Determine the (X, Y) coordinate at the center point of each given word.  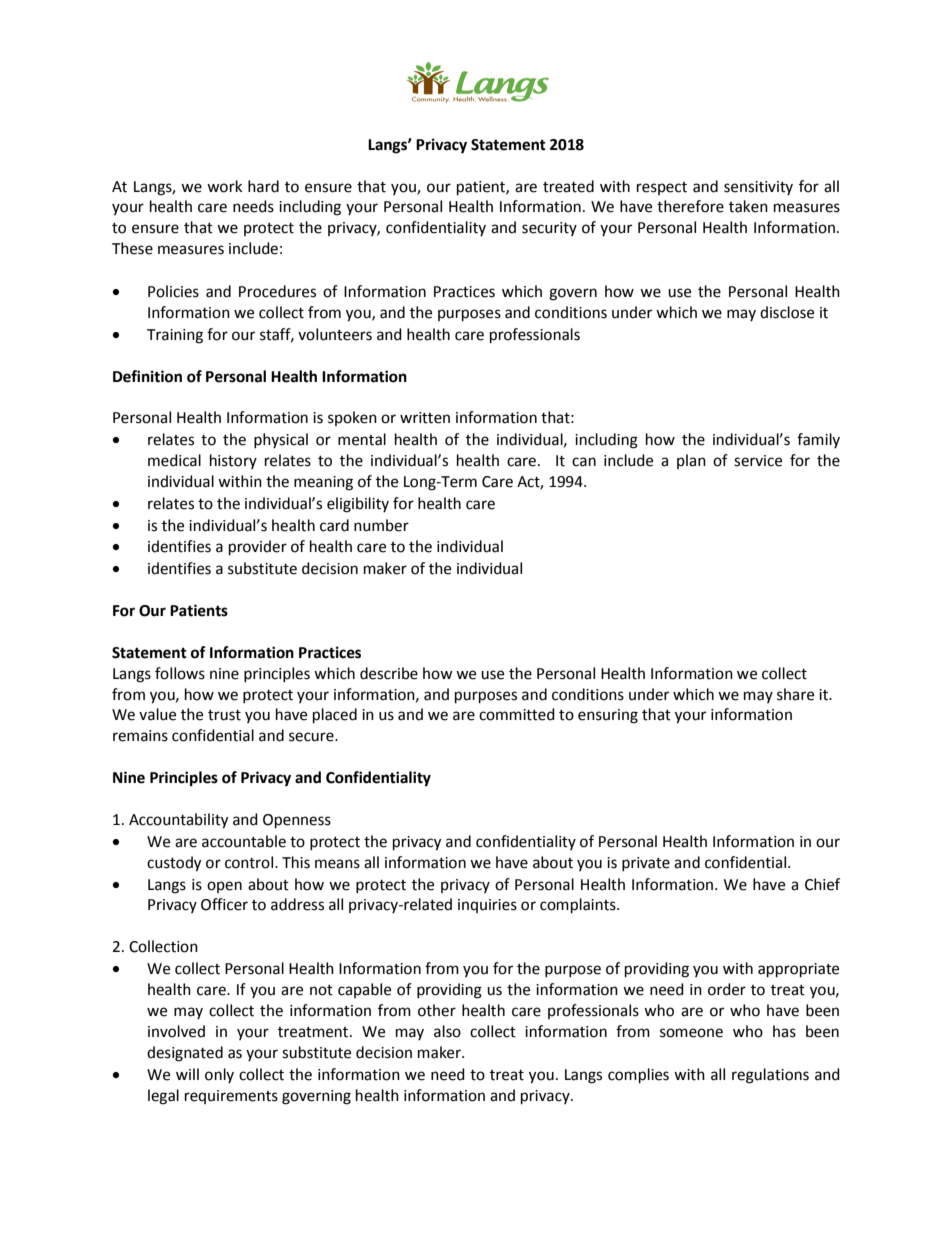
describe (389, 673)
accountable (244, 841)
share (795, 694)
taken (748, 206)
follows (180, 673)
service (758, 461)
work (224, 186)
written (425, 418)
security (549, 229)
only (219, 1075)
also (447, 1031)
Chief (822, 884)
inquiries (487, 906)
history (233, 461)
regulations (770, 1076)
